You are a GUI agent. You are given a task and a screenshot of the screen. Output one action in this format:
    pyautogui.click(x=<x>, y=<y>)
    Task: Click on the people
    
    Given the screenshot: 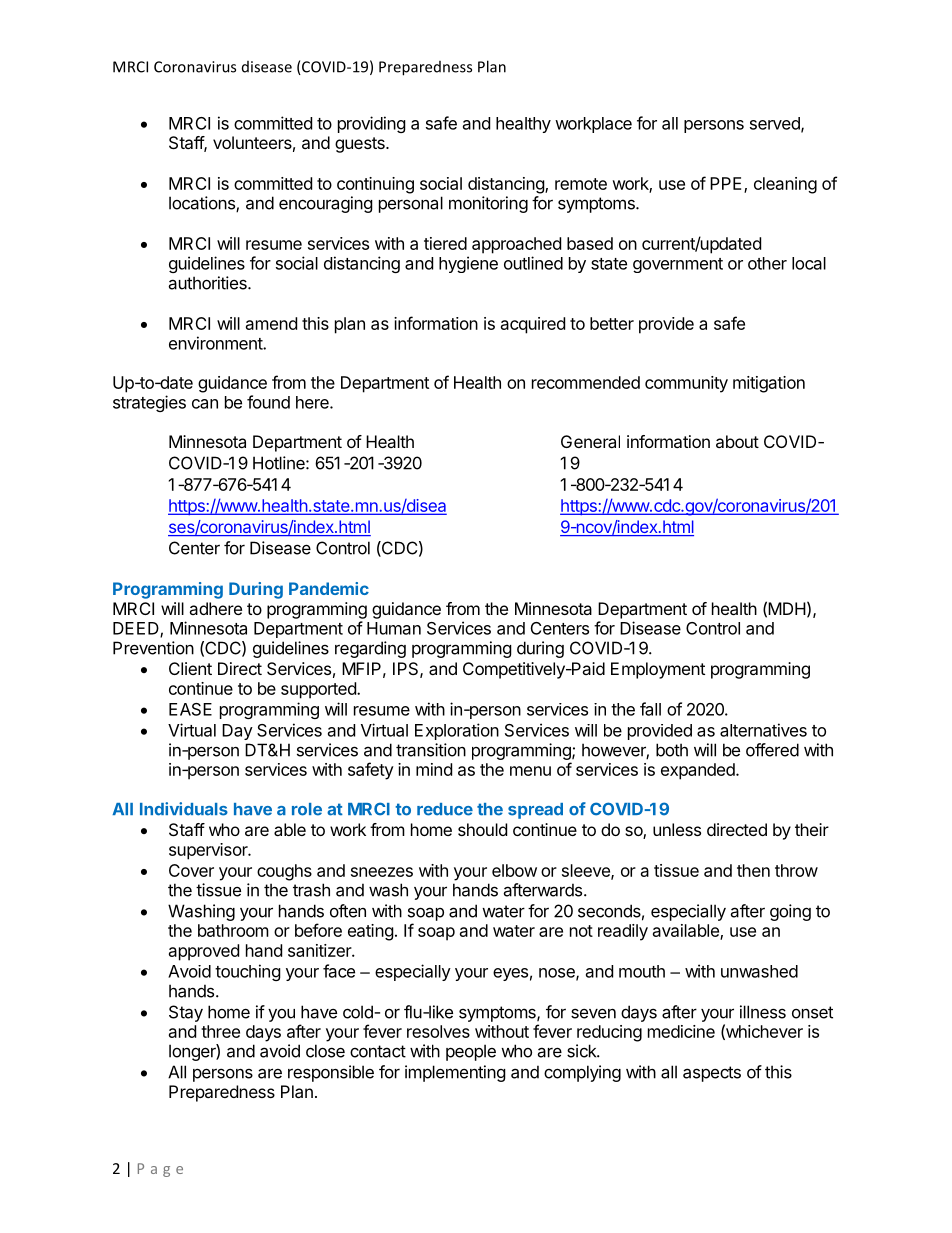 What is the action you would take?
    pyautogui.click(x=471, y=1052)
